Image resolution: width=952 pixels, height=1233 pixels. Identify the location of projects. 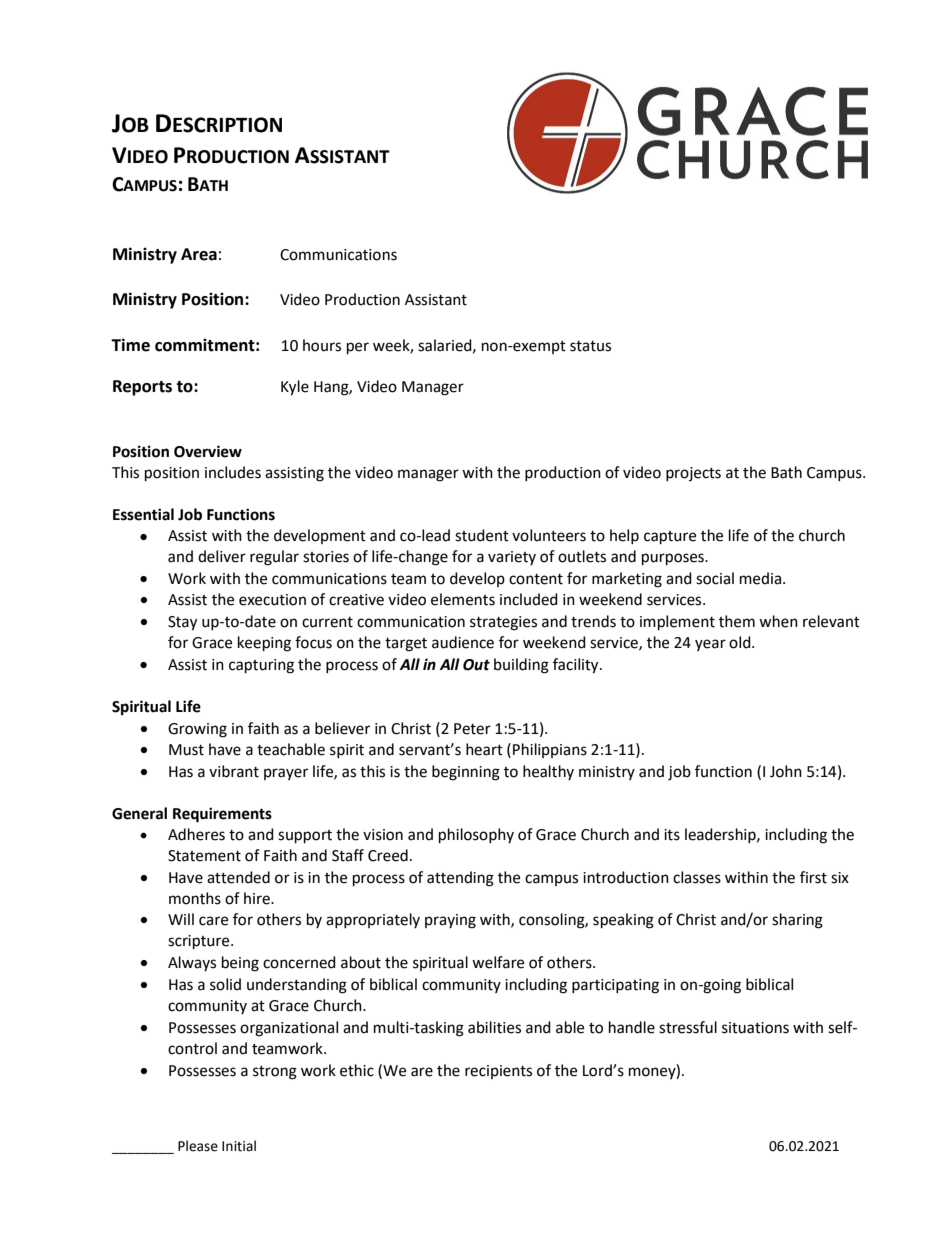
(693, 474).
